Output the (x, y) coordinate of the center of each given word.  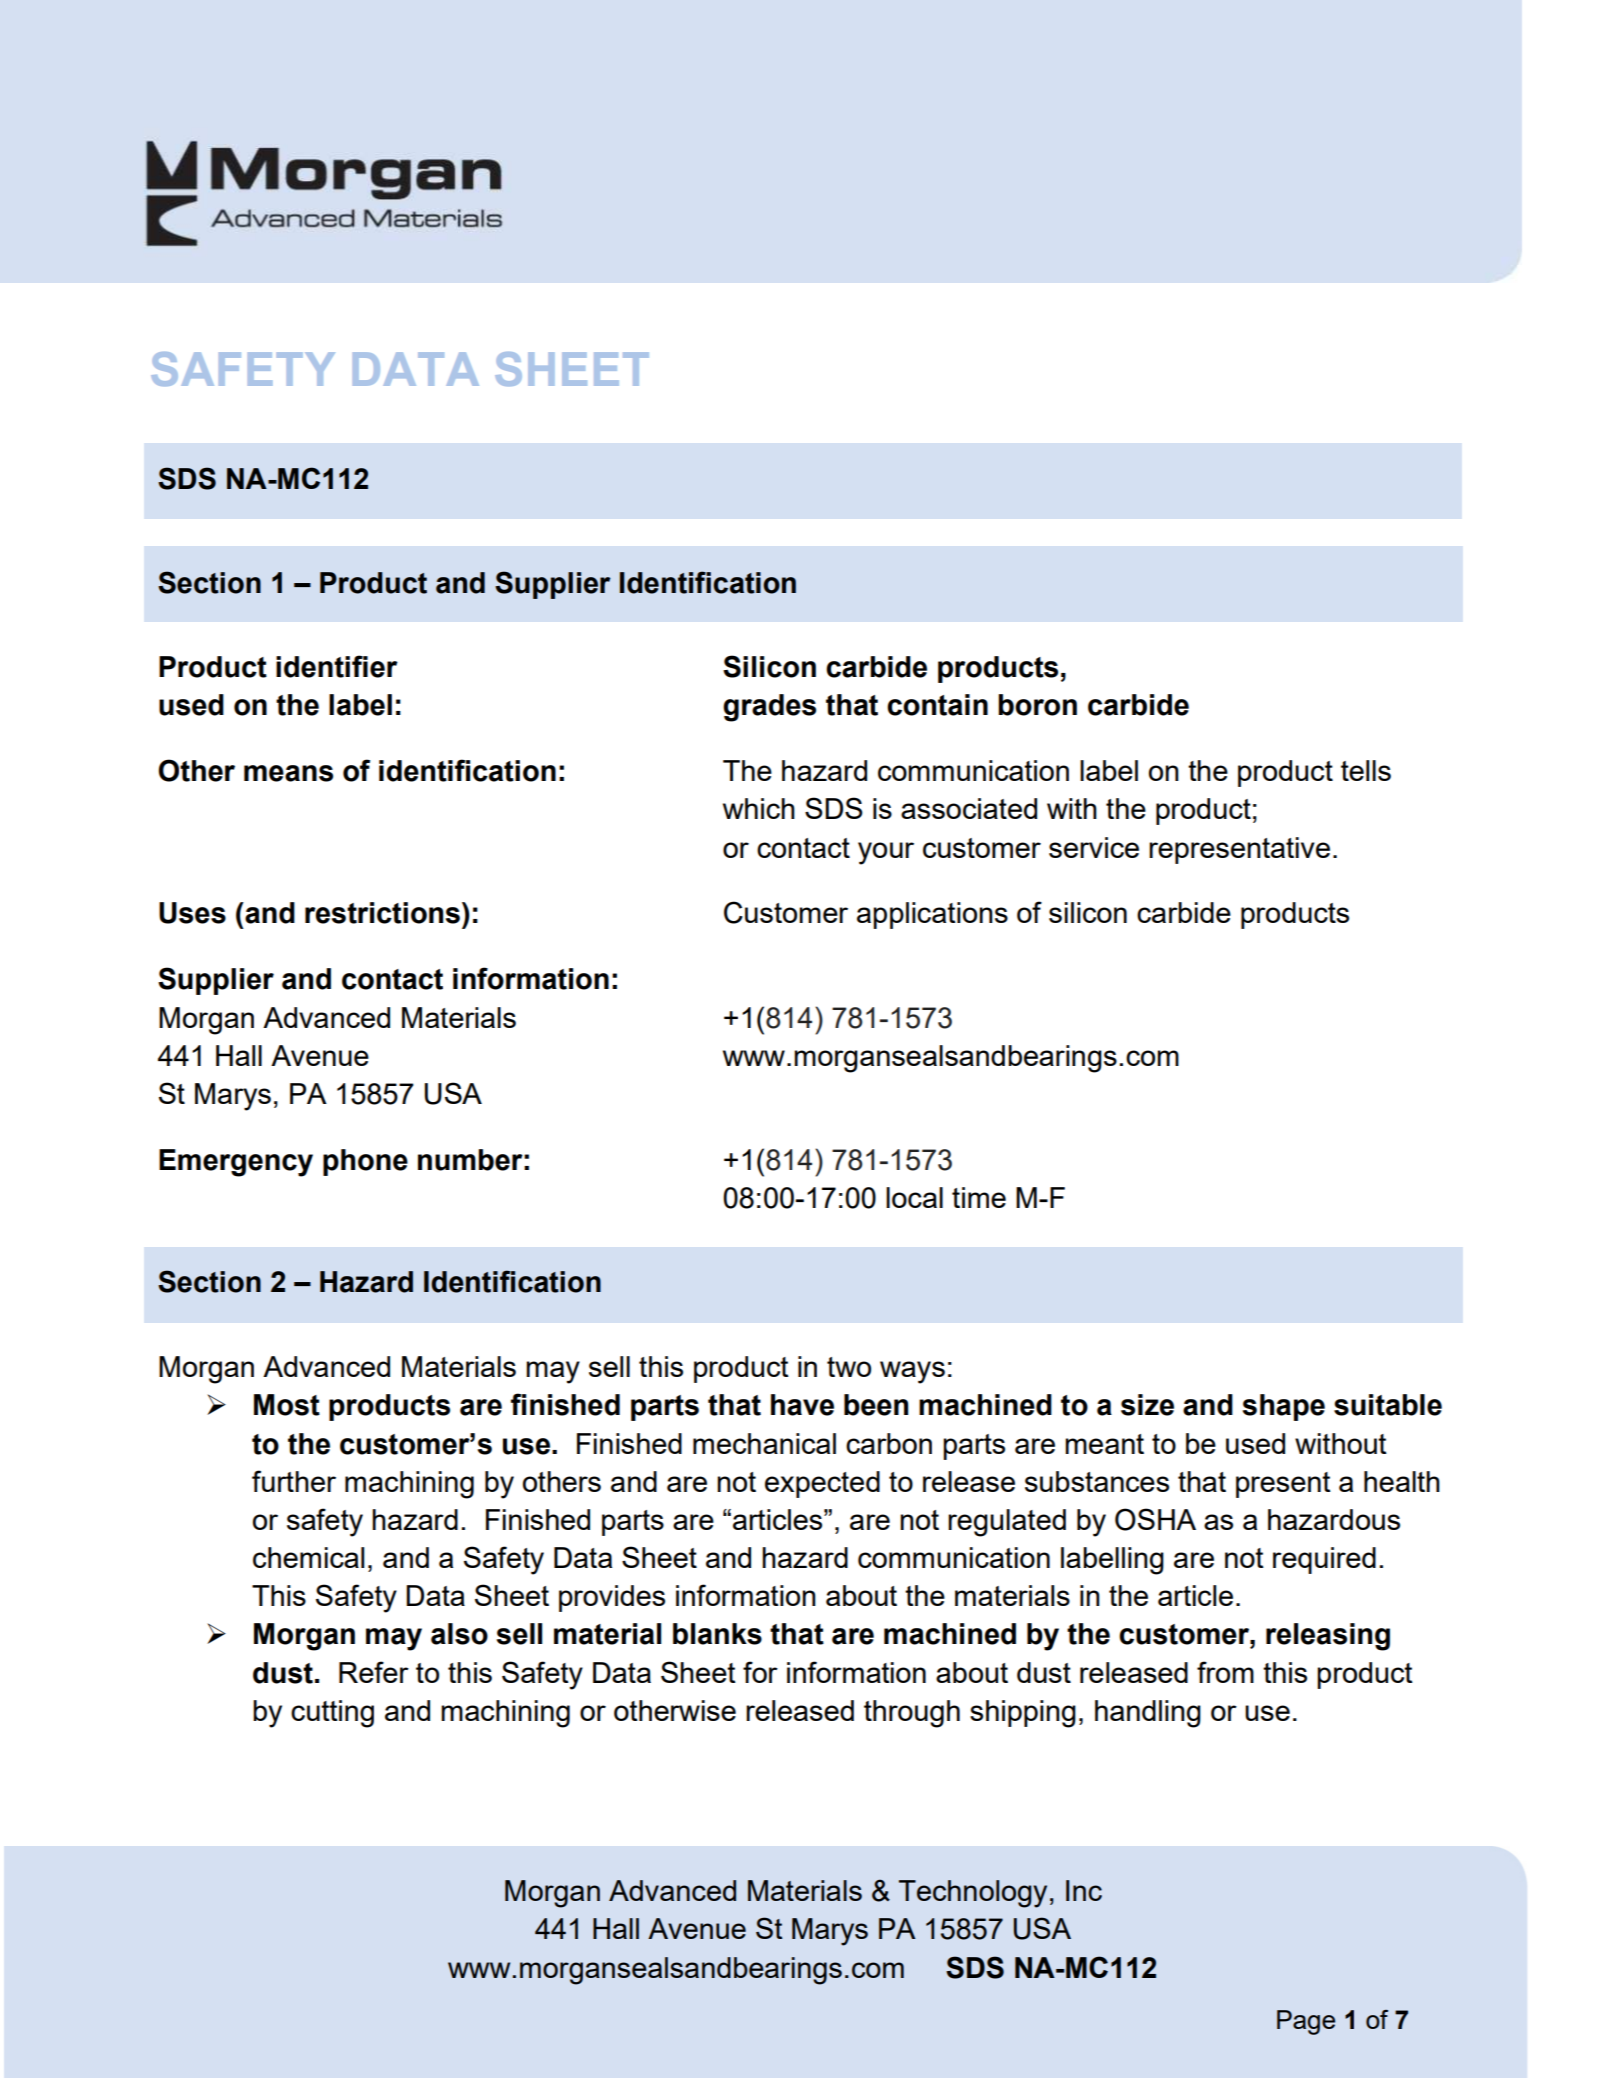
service (1094, 847)
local (914, 1197)
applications (932, 915)
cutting (332, 1714)
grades (769, 708)
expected (822, 1484)
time (979, 1197)
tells (1366, 770)
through (912, 1714)
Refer (374, 1672)
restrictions (382, 913)
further (294, 1481)
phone (365, 1162)
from (1225, 1672)
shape (1284, 1407)
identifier (337, 666)
